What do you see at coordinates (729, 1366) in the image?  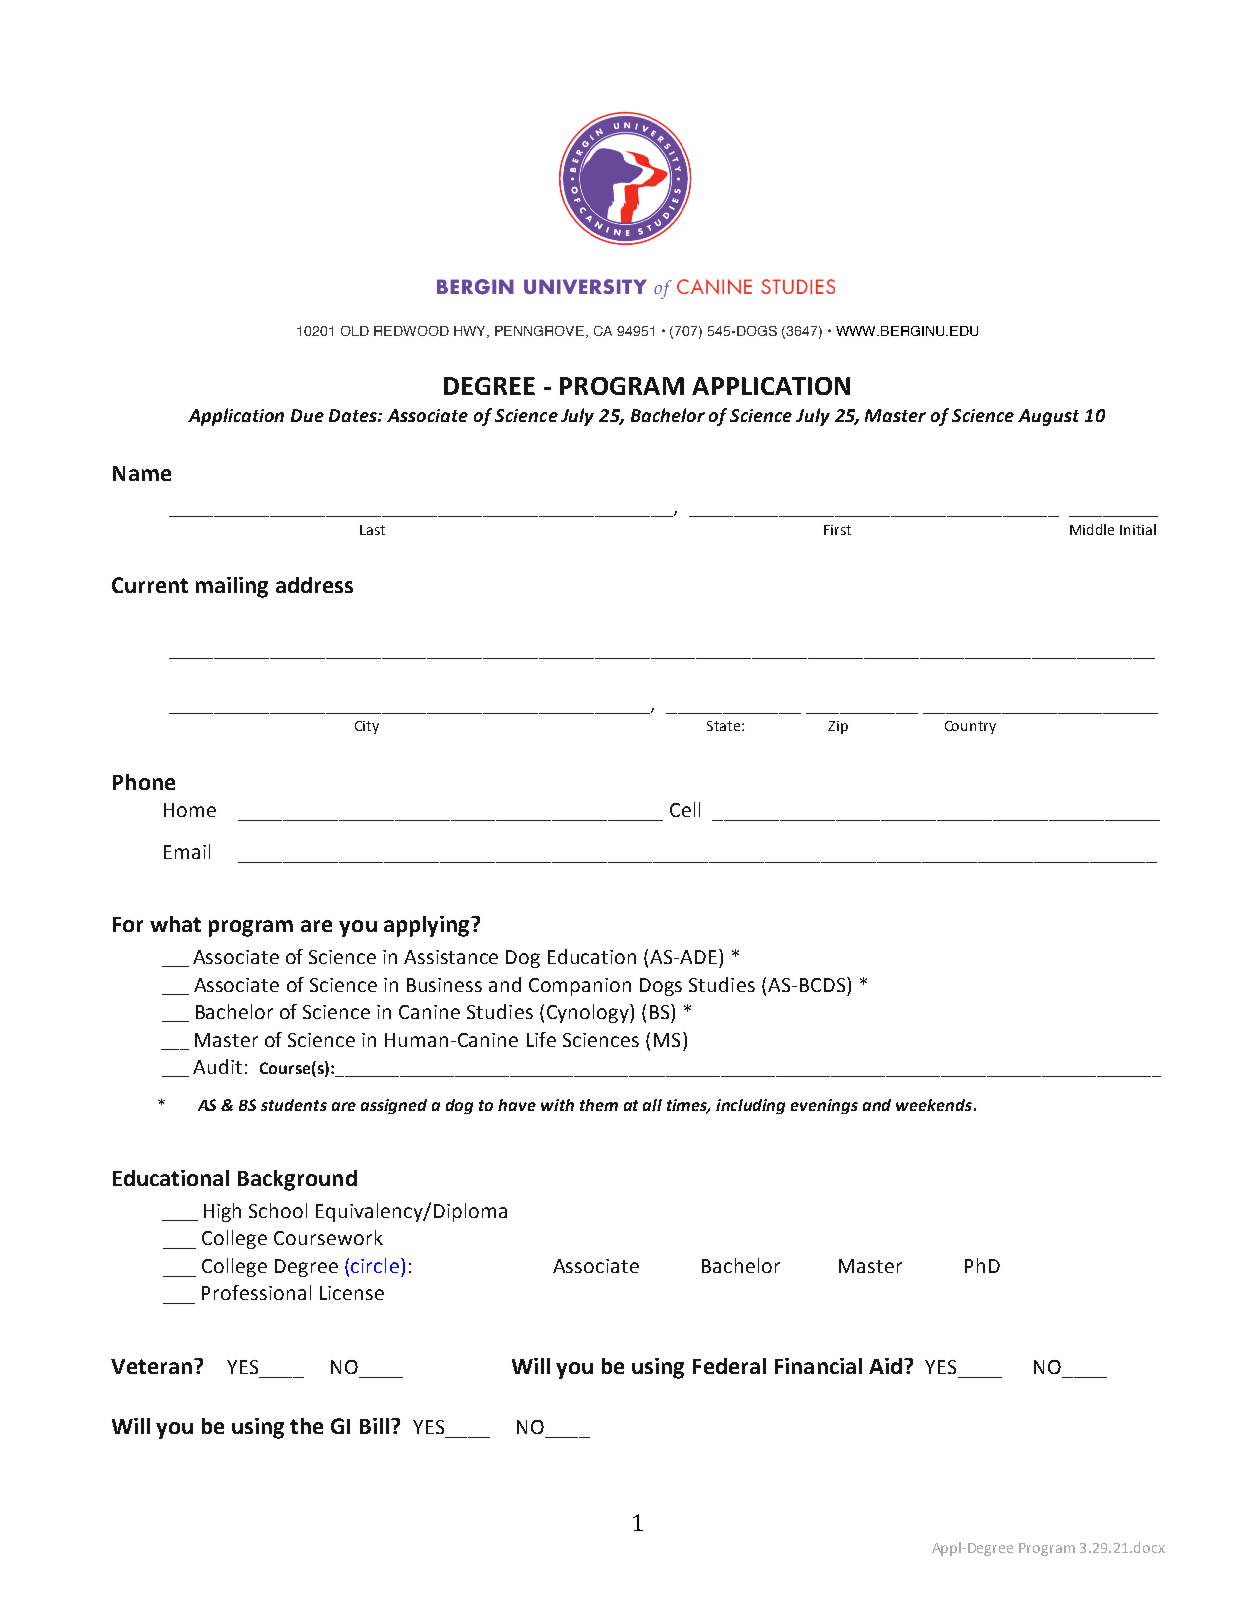 I see `Federal` at bounding box center [729, 1366].
